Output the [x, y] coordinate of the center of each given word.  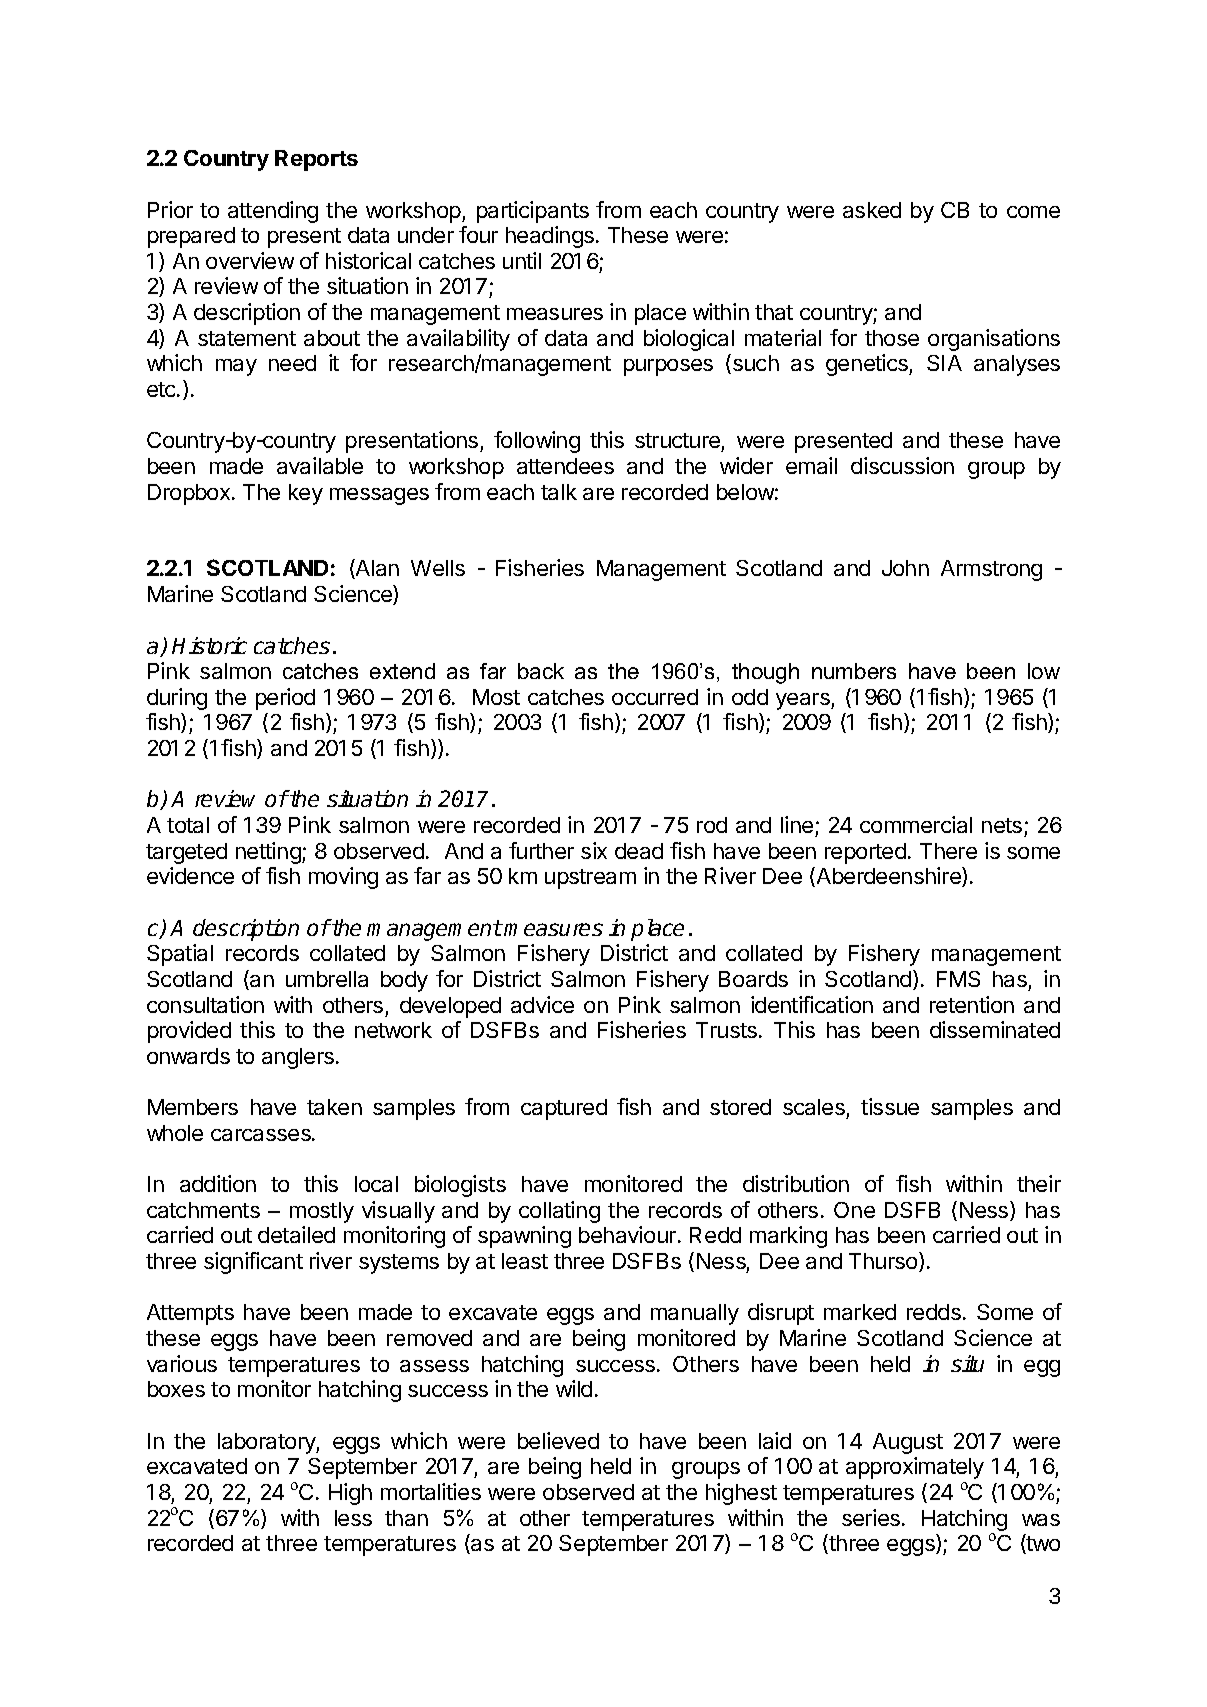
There [948, 851]
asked [872, 210]
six [594, 850]
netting [269, 853]
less [353, 1518]
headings [551, 237]
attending [273, 212]
